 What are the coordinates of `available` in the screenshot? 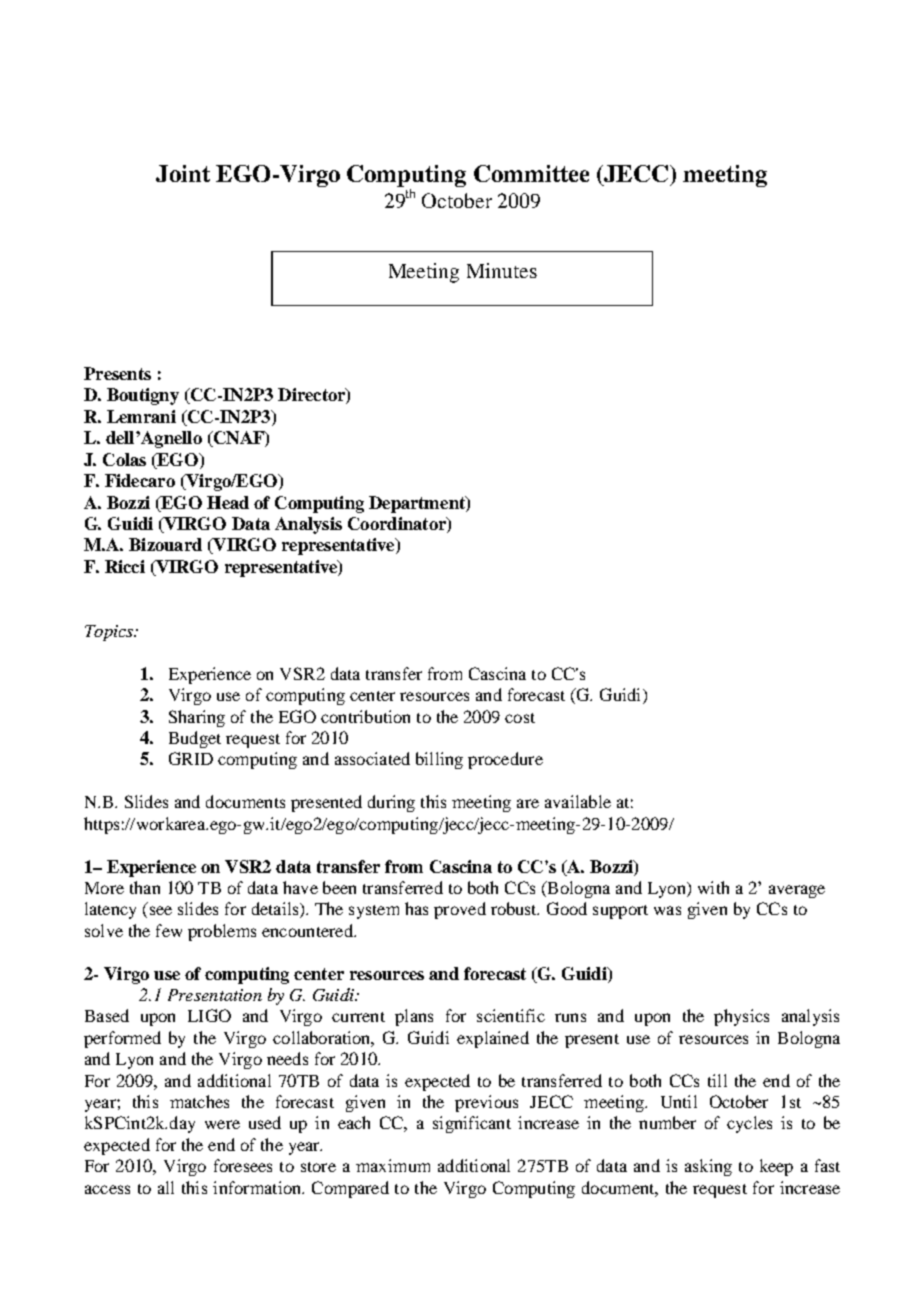 It's located at (578, 801).
